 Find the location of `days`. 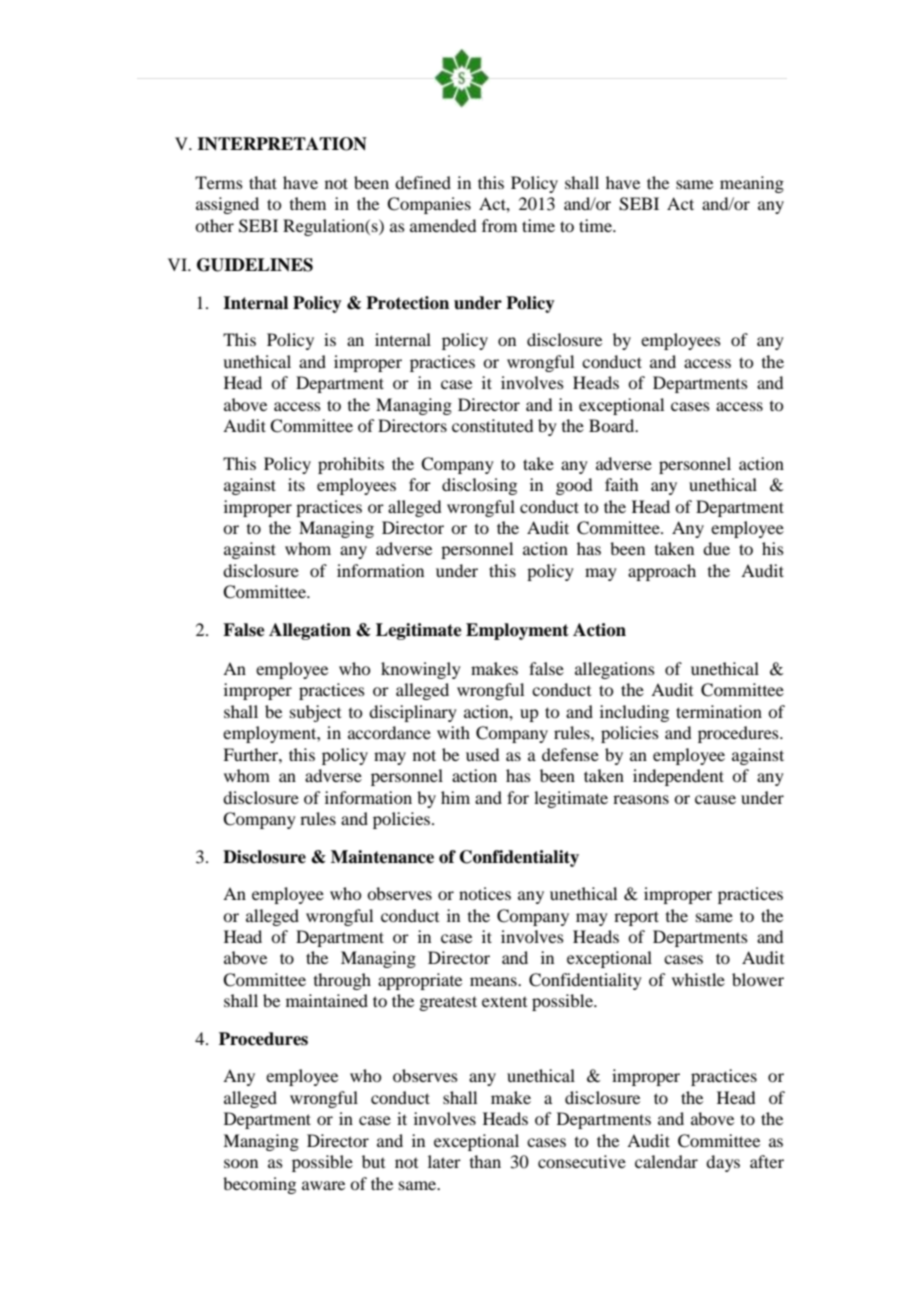

days is located at coordinates (723, 1163).
